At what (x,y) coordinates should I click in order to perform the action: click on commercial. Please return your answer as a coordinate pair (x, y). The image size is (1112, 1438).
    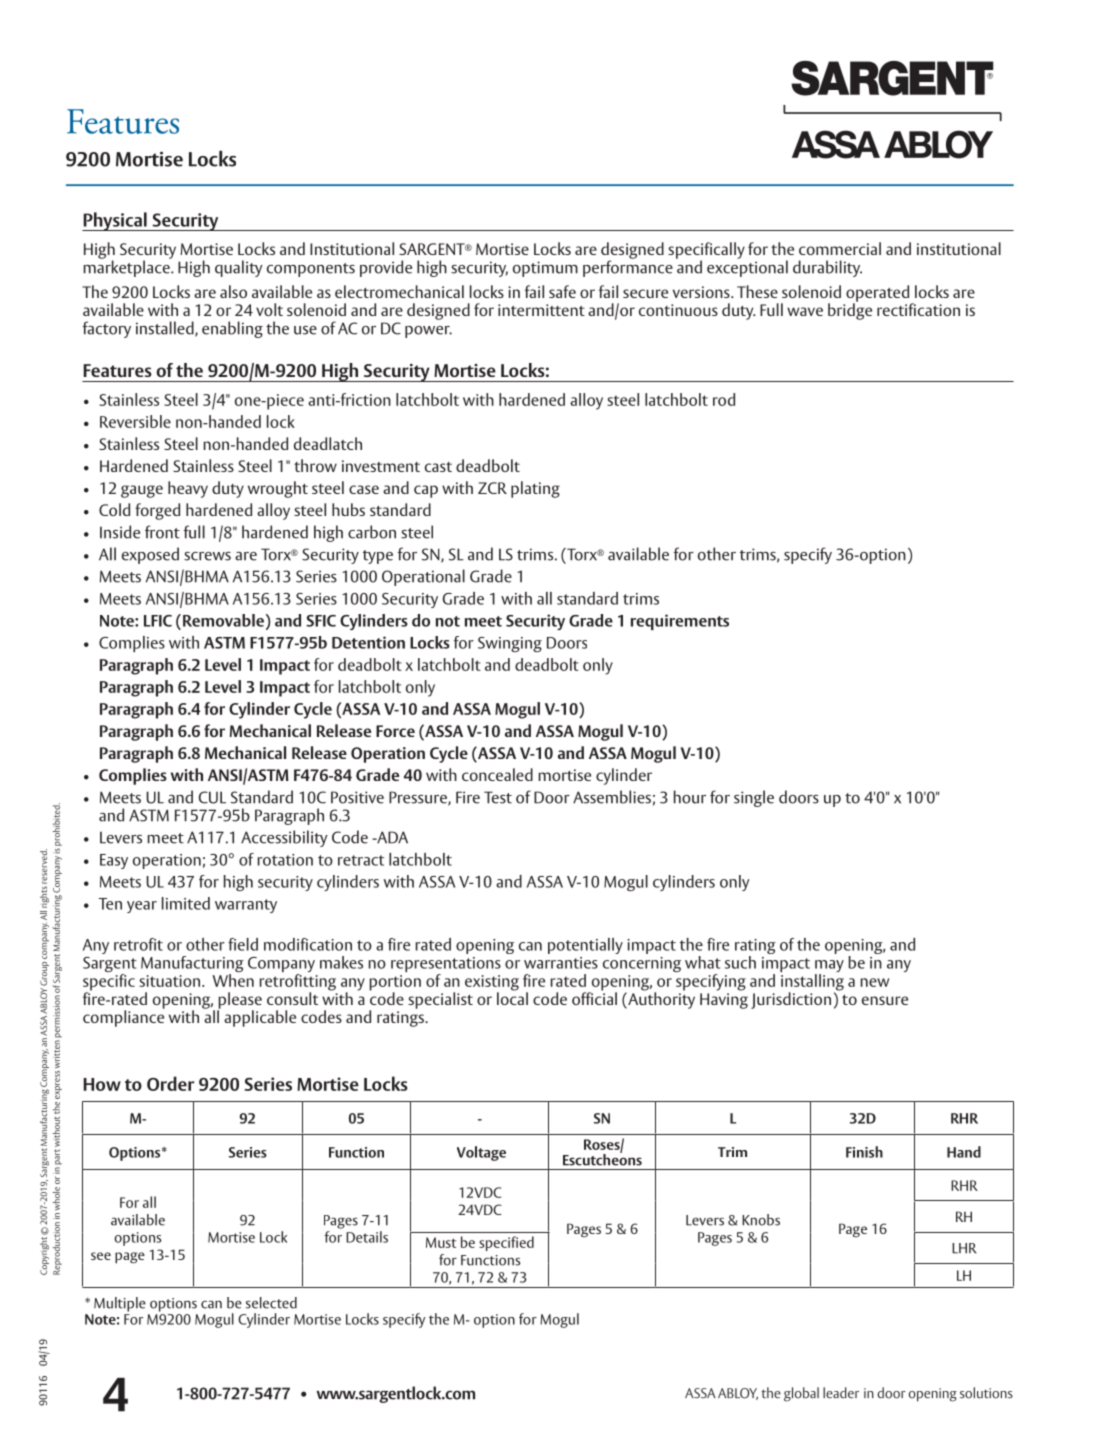
    Looking at the image, I should click on (840, 248).
